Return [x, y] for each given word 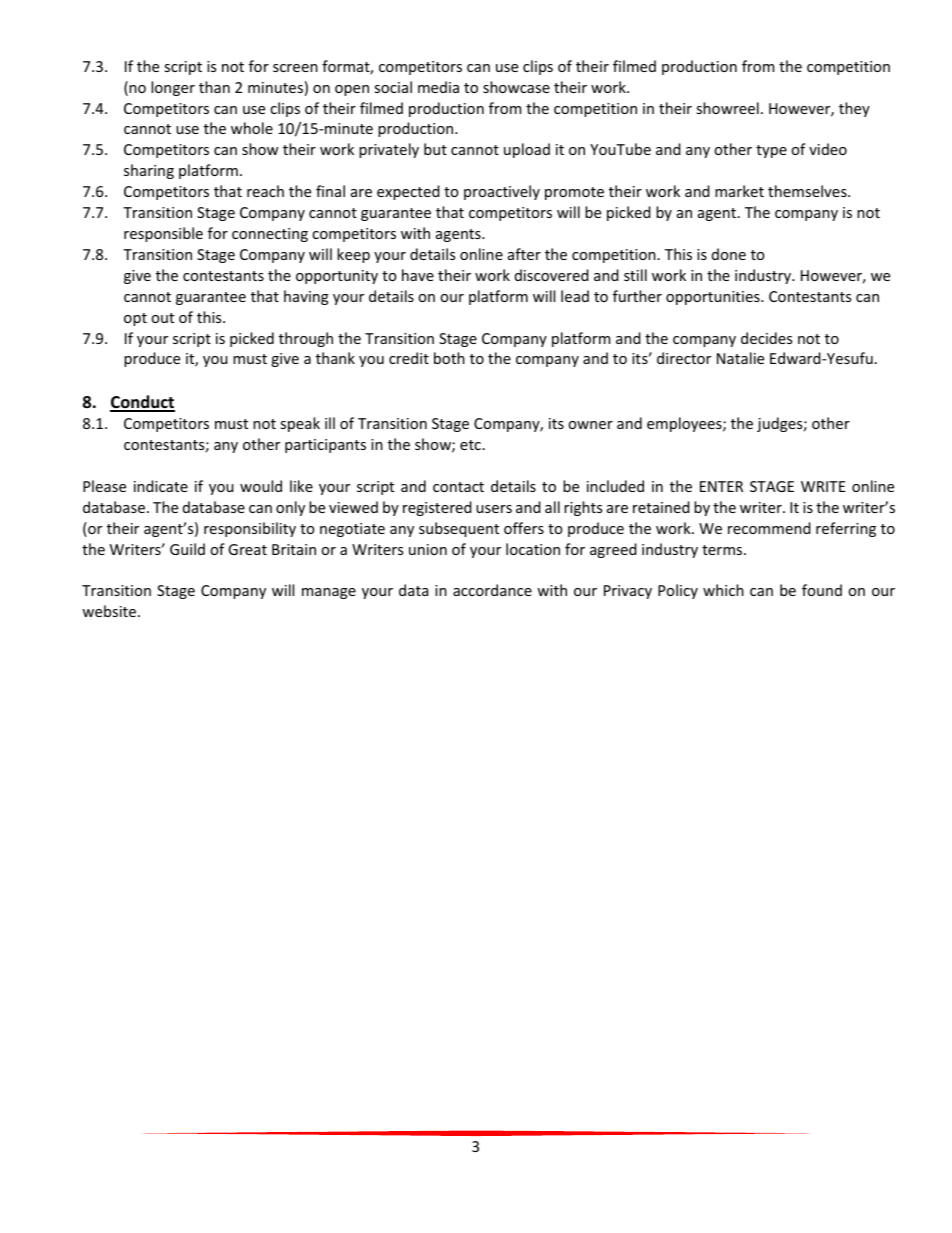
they [854, 109]
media [438, 87]
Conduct [142, 403]
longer [173, 88]
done [729, 254]
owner [590, 425]
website [110, 611]
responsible [163, 234]
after [524, 254]
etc [470, 445]
